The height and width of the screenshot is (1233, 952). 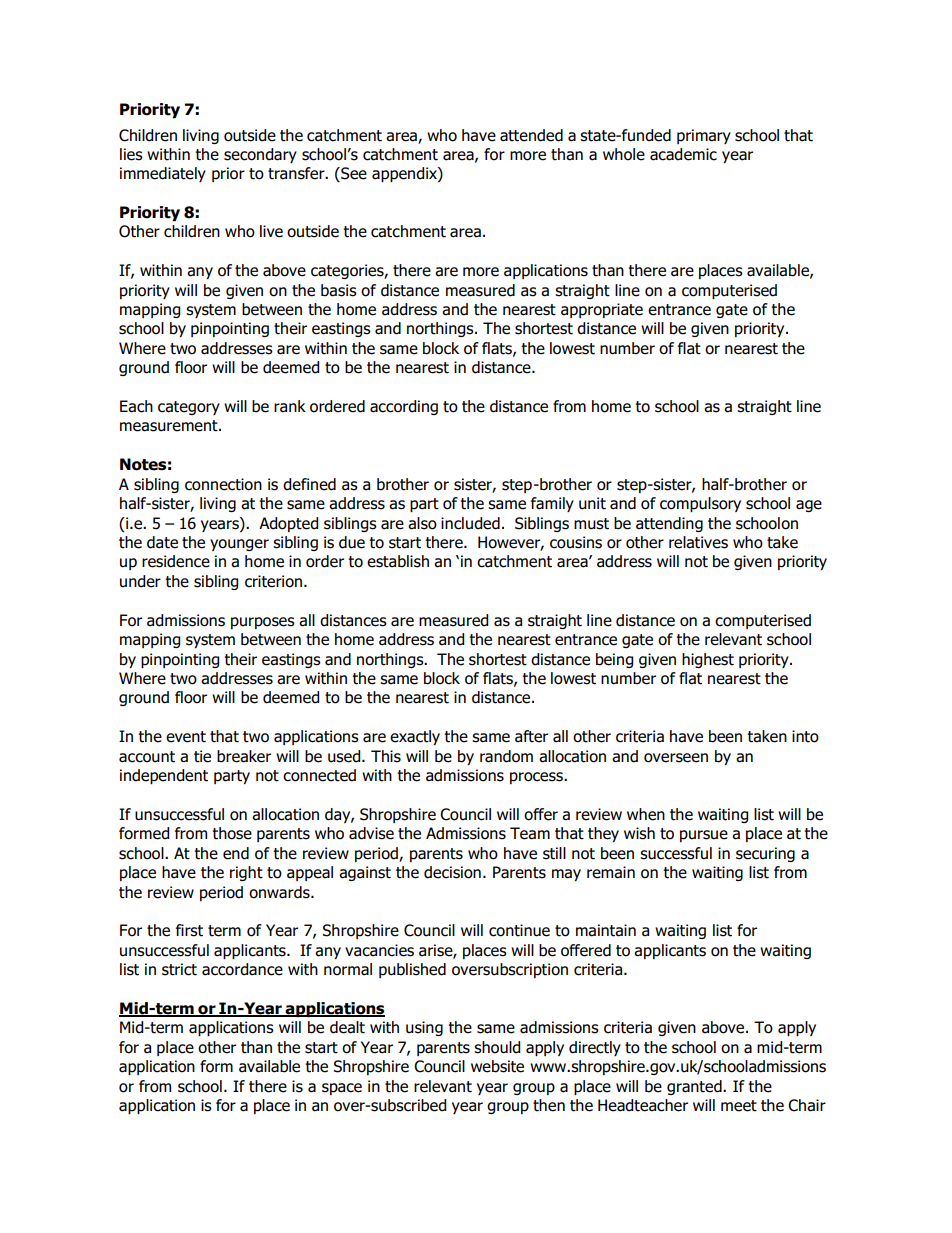 What do you see at coordinates (263, 623) in the screenshot?
I see `purposes` at bounding box center [263, 623].
